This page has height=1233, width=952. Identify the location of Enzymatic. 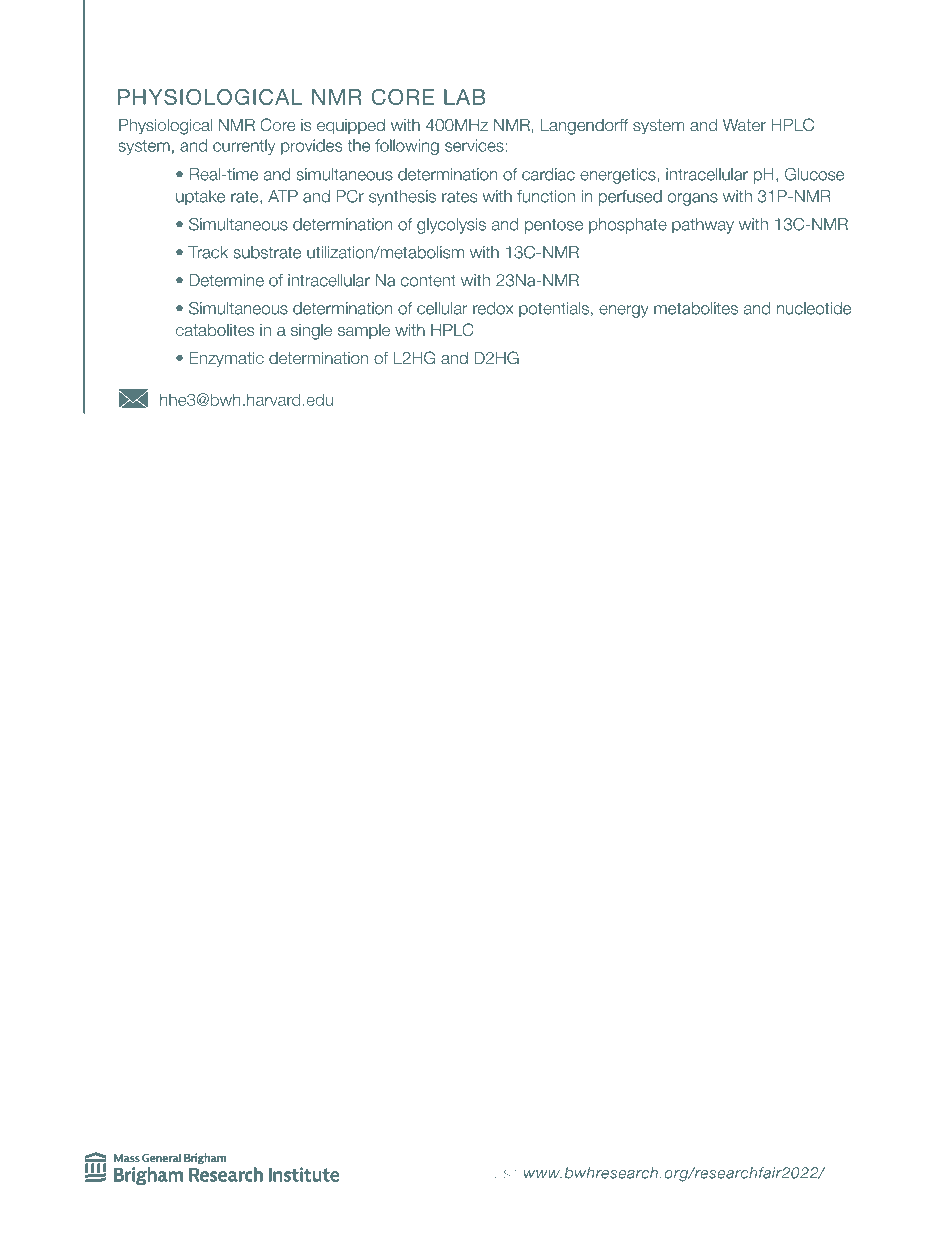
(226, 359).
